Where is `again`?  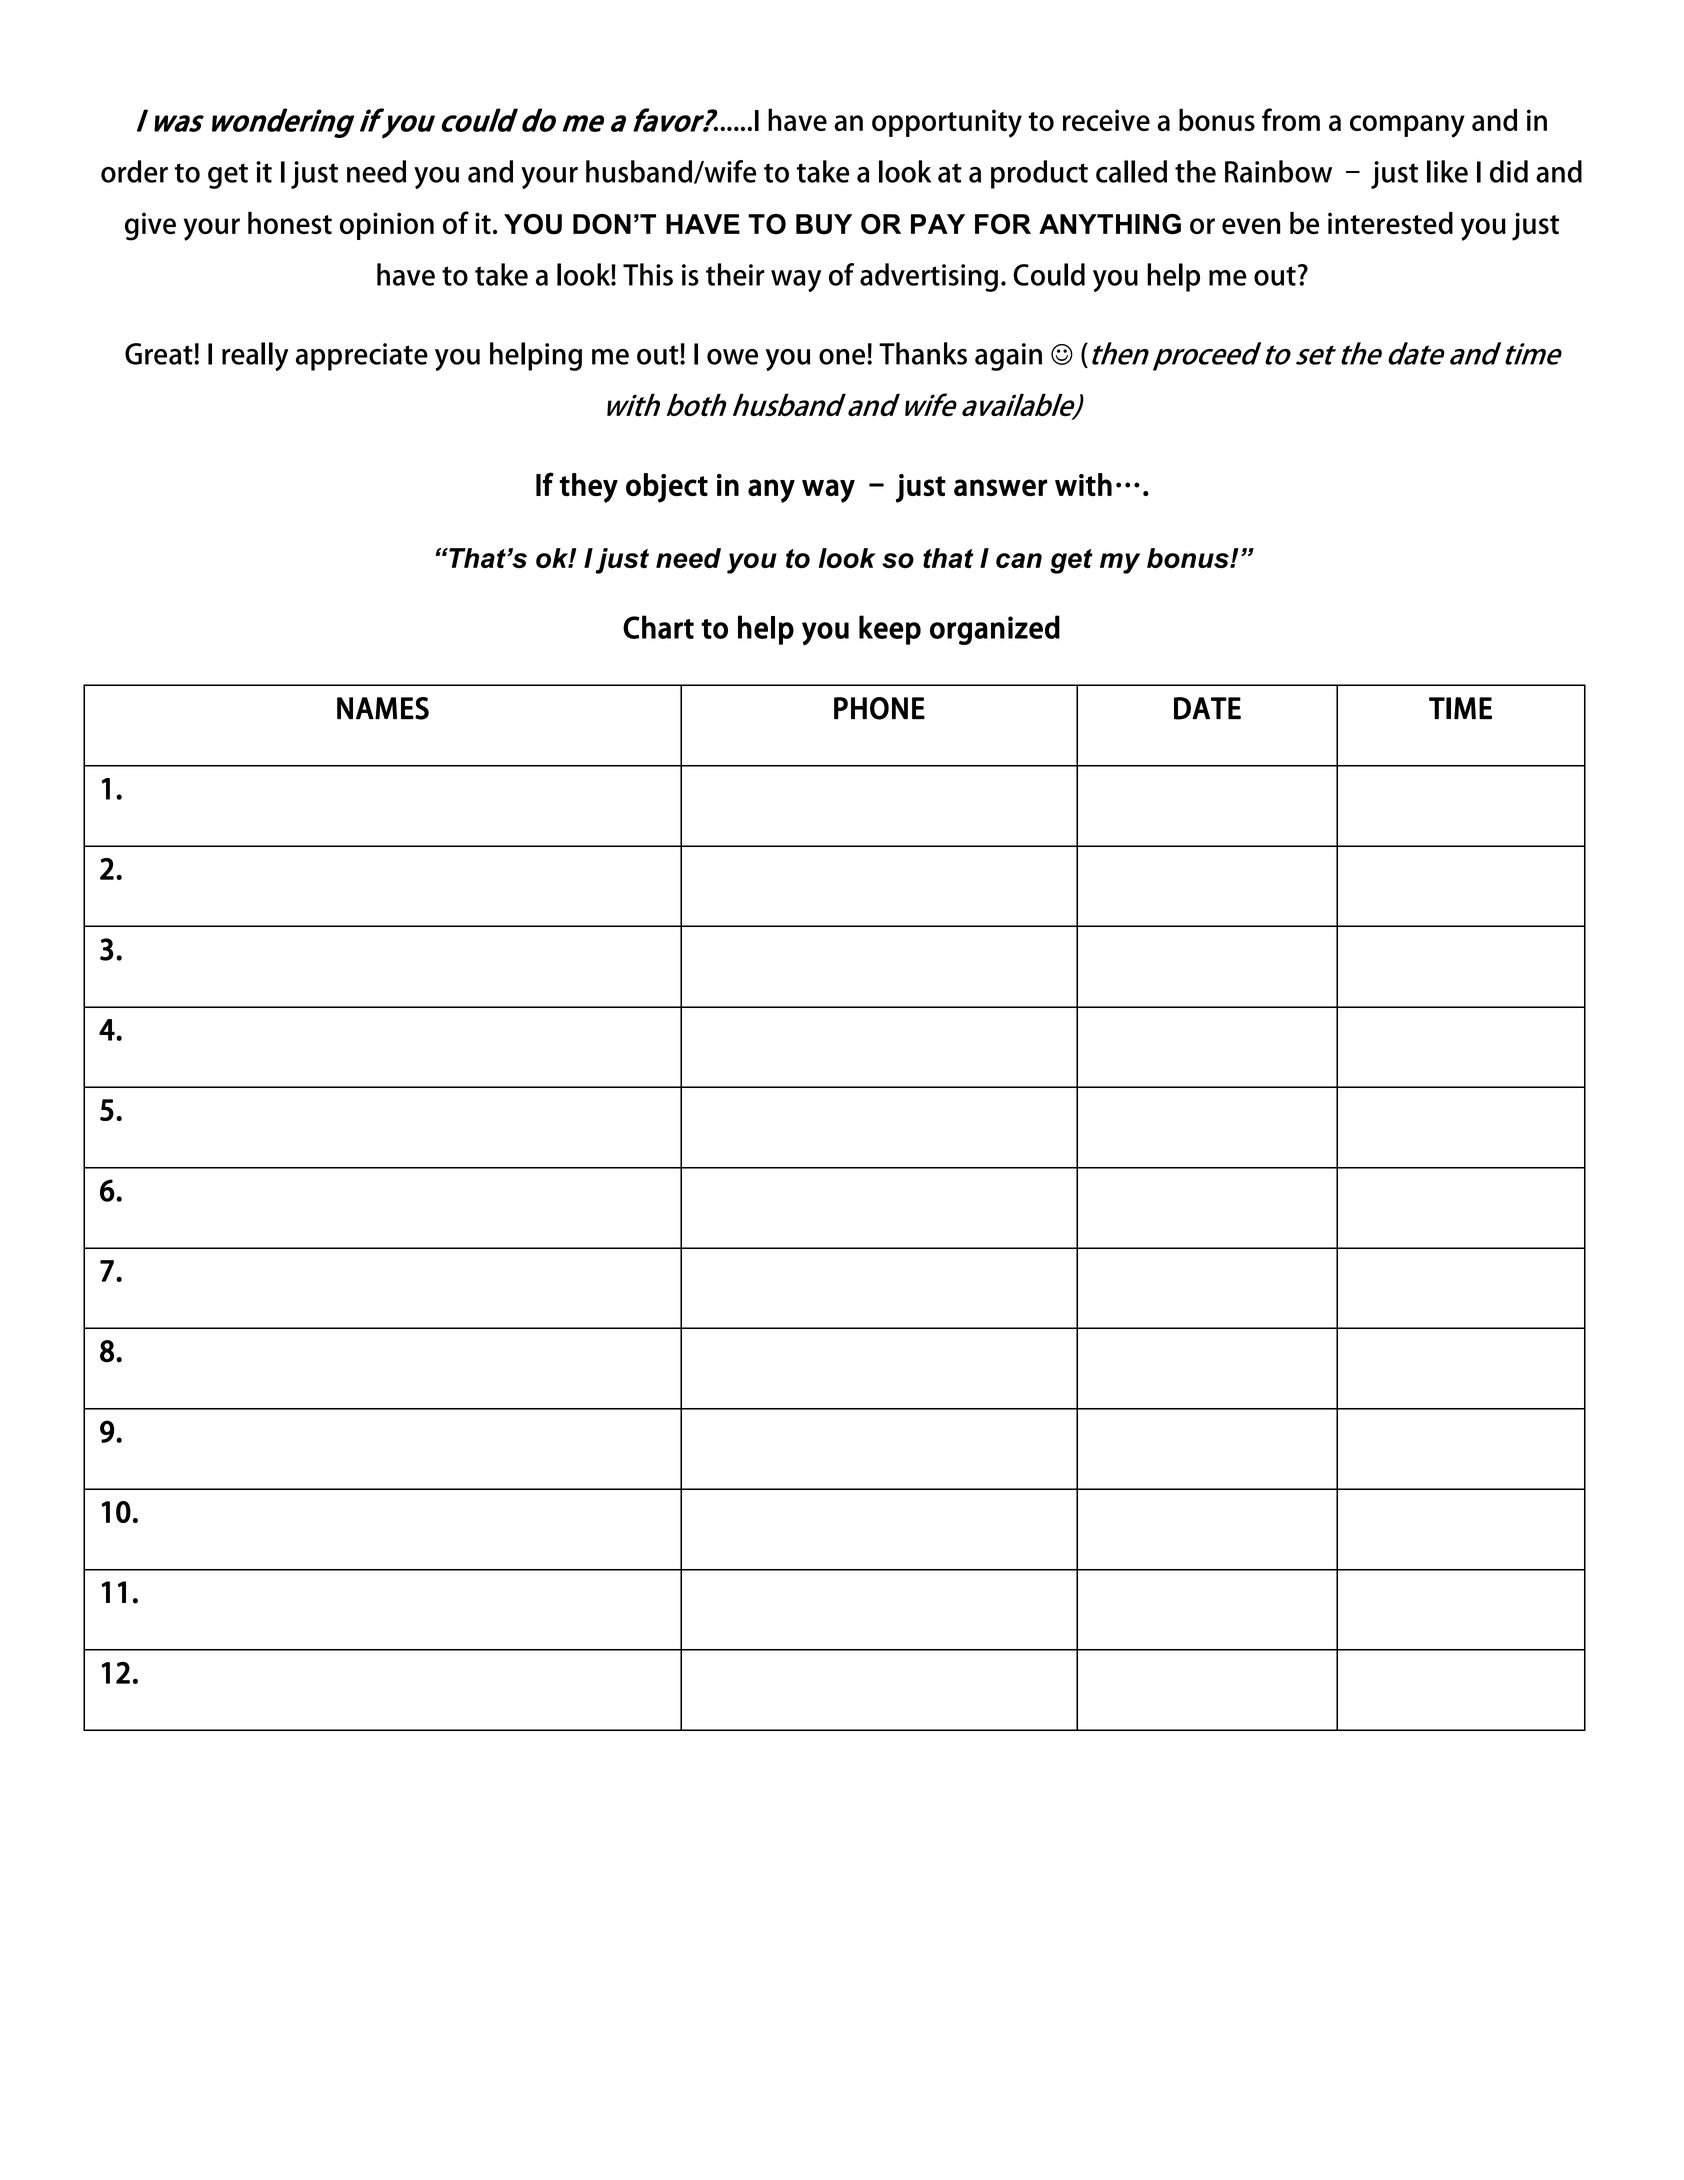
again is located at coordinates (1008, 357).
